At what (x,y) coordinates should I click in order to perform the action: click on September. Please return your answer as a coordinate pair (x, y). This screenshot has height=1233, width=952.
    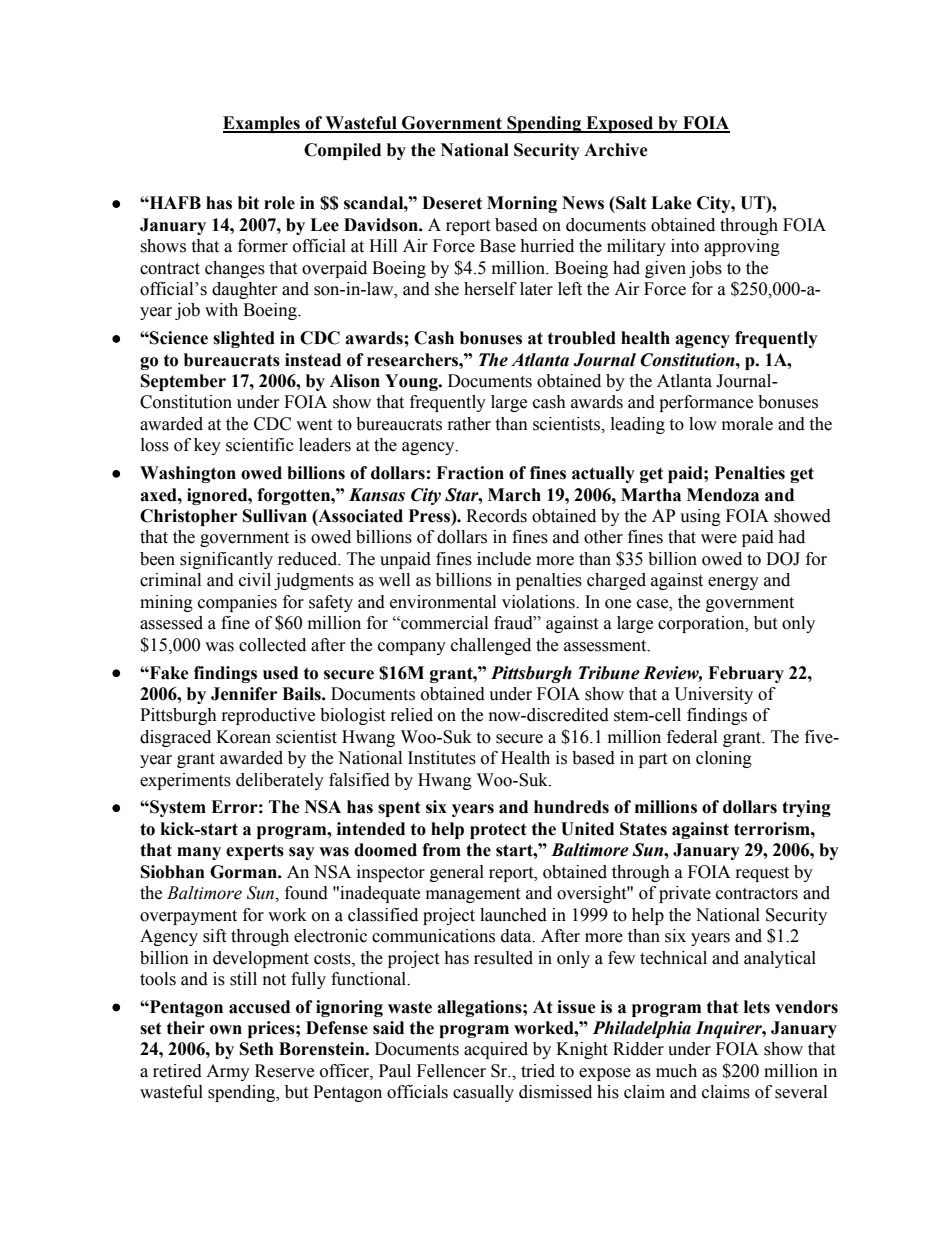
    Looking at the image, I should click on (183, 382).
